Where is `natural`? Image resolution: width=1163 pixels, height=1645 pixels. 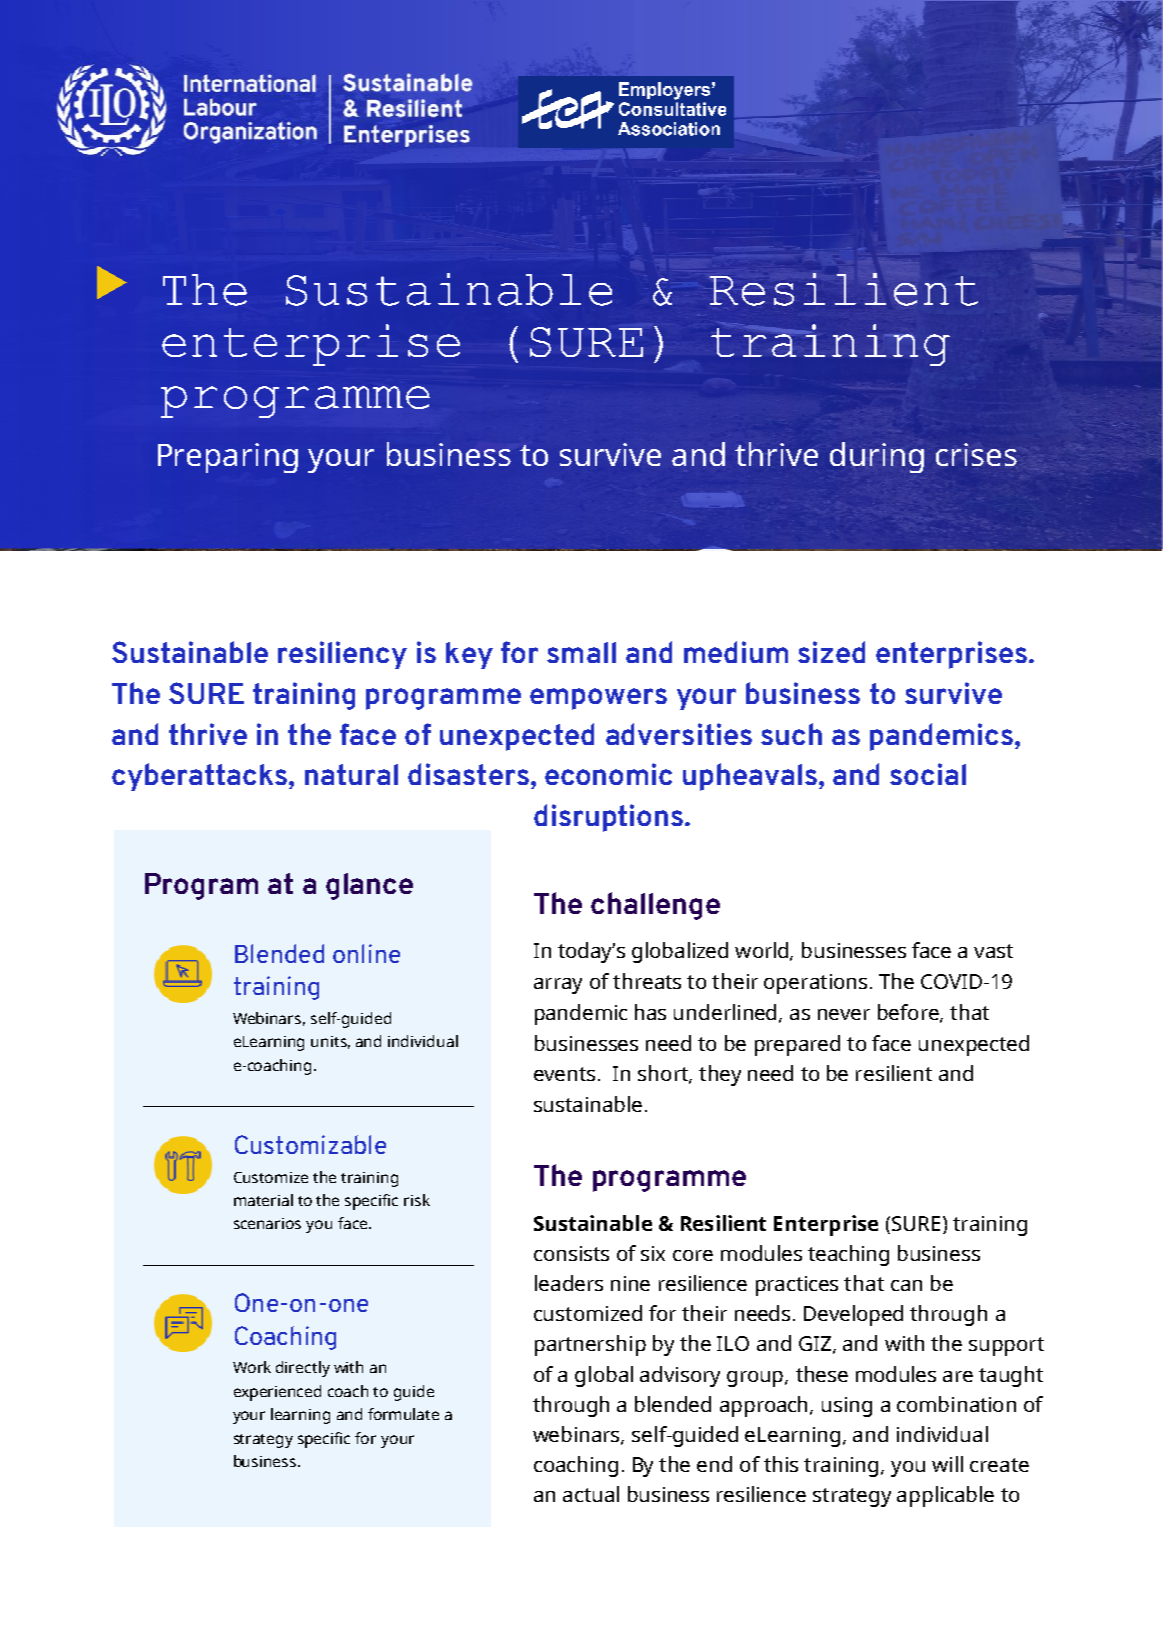 natural is located at coordinates (351, 774).
